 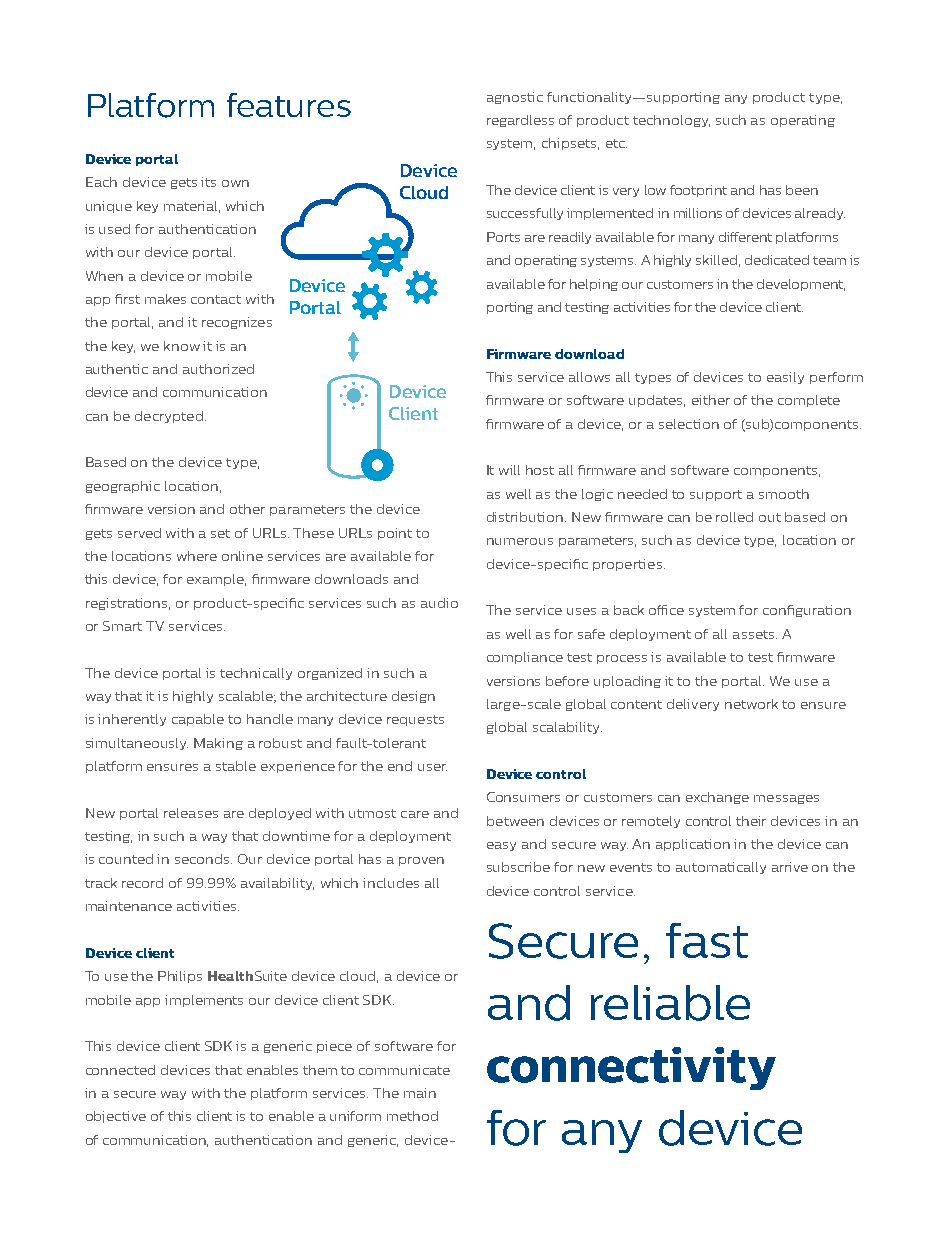 I want to click on communicate, so click(x=404, y=1070).
